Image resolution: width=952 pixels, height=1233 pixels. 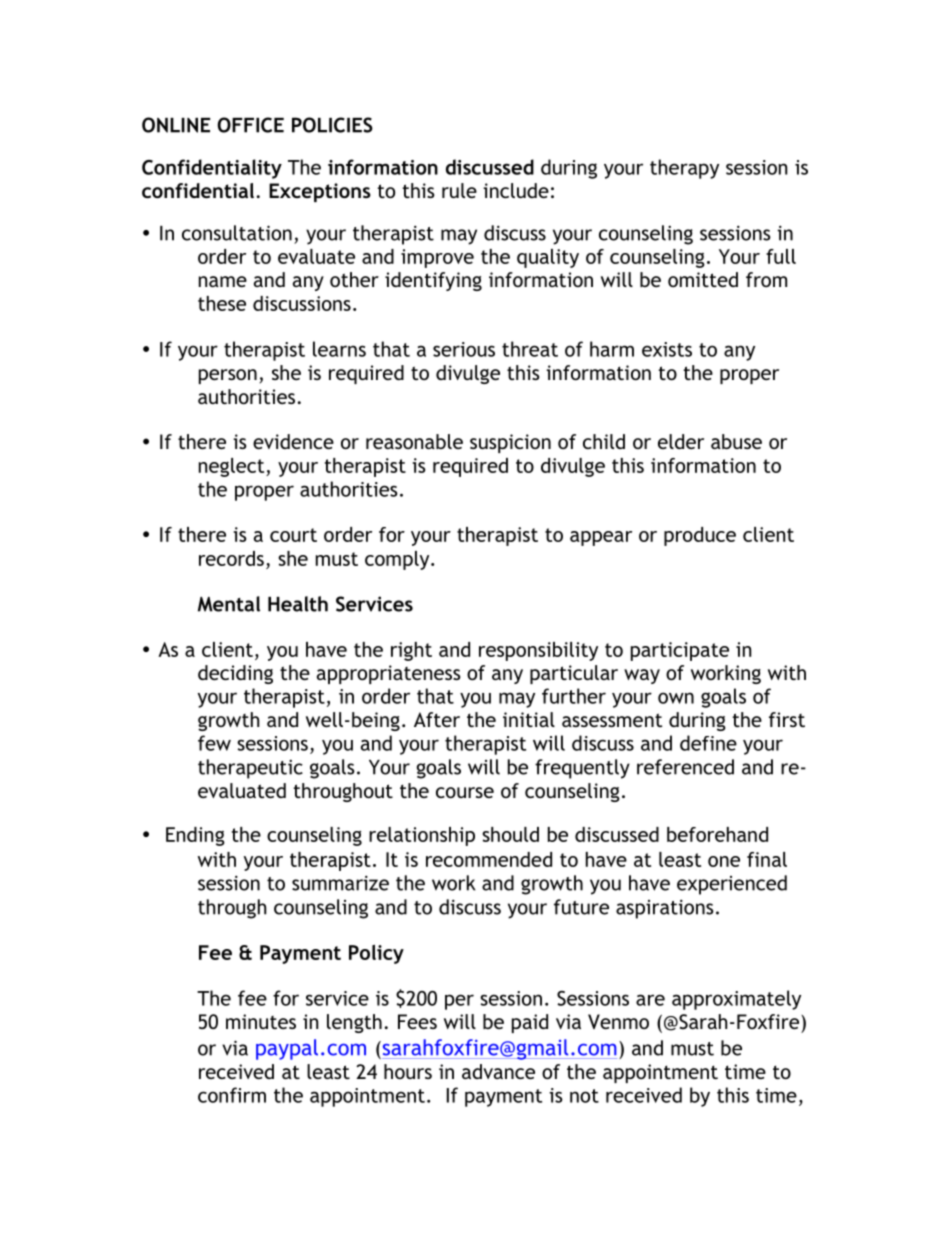 What do you see at coordinates (465, 792) in the screenshot?
I see `course` at bounding box center [465, 792].
